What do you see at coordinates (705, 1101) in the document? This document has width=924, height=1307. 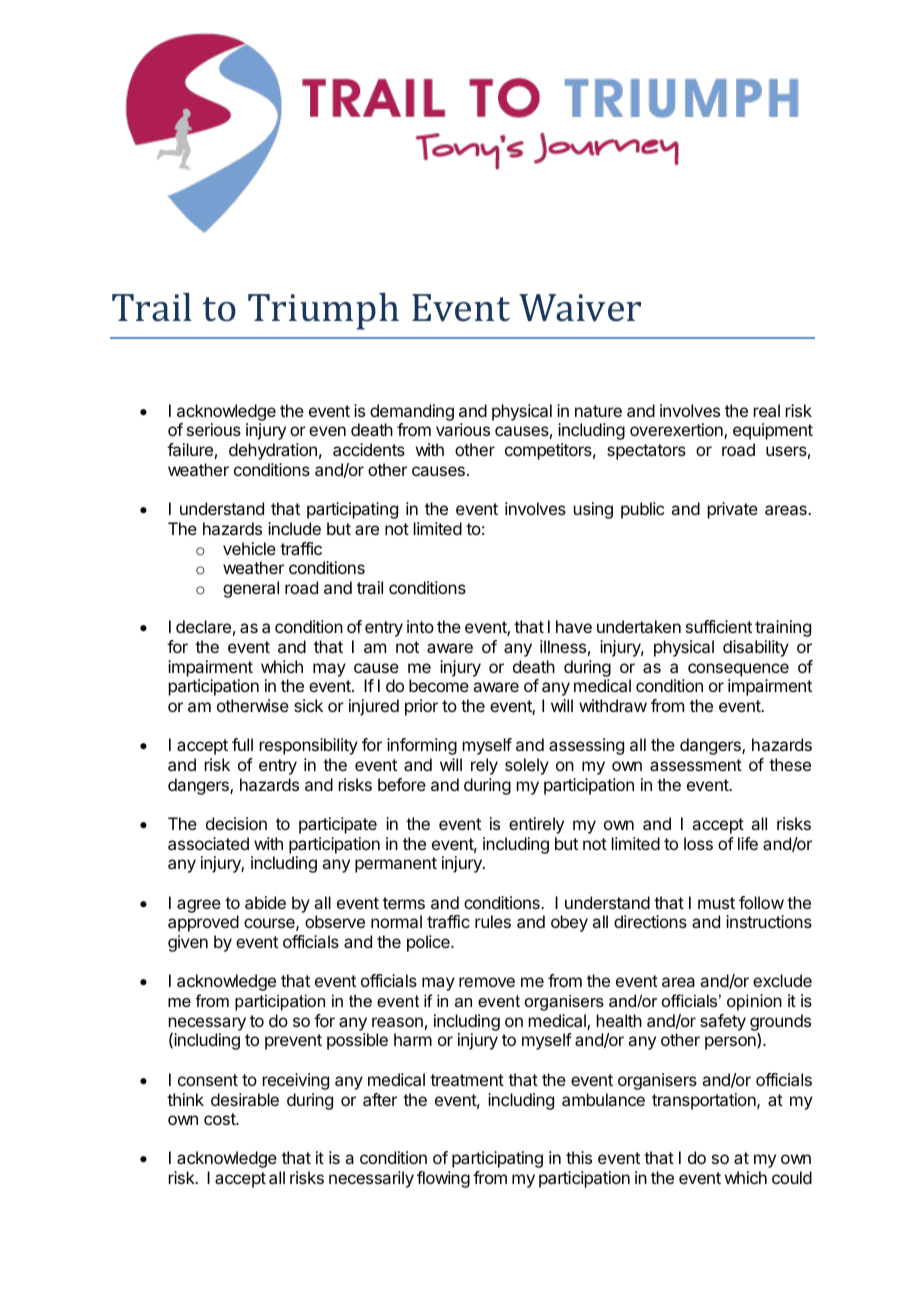 I see `transportation` at bounding box center [705, 1101].
